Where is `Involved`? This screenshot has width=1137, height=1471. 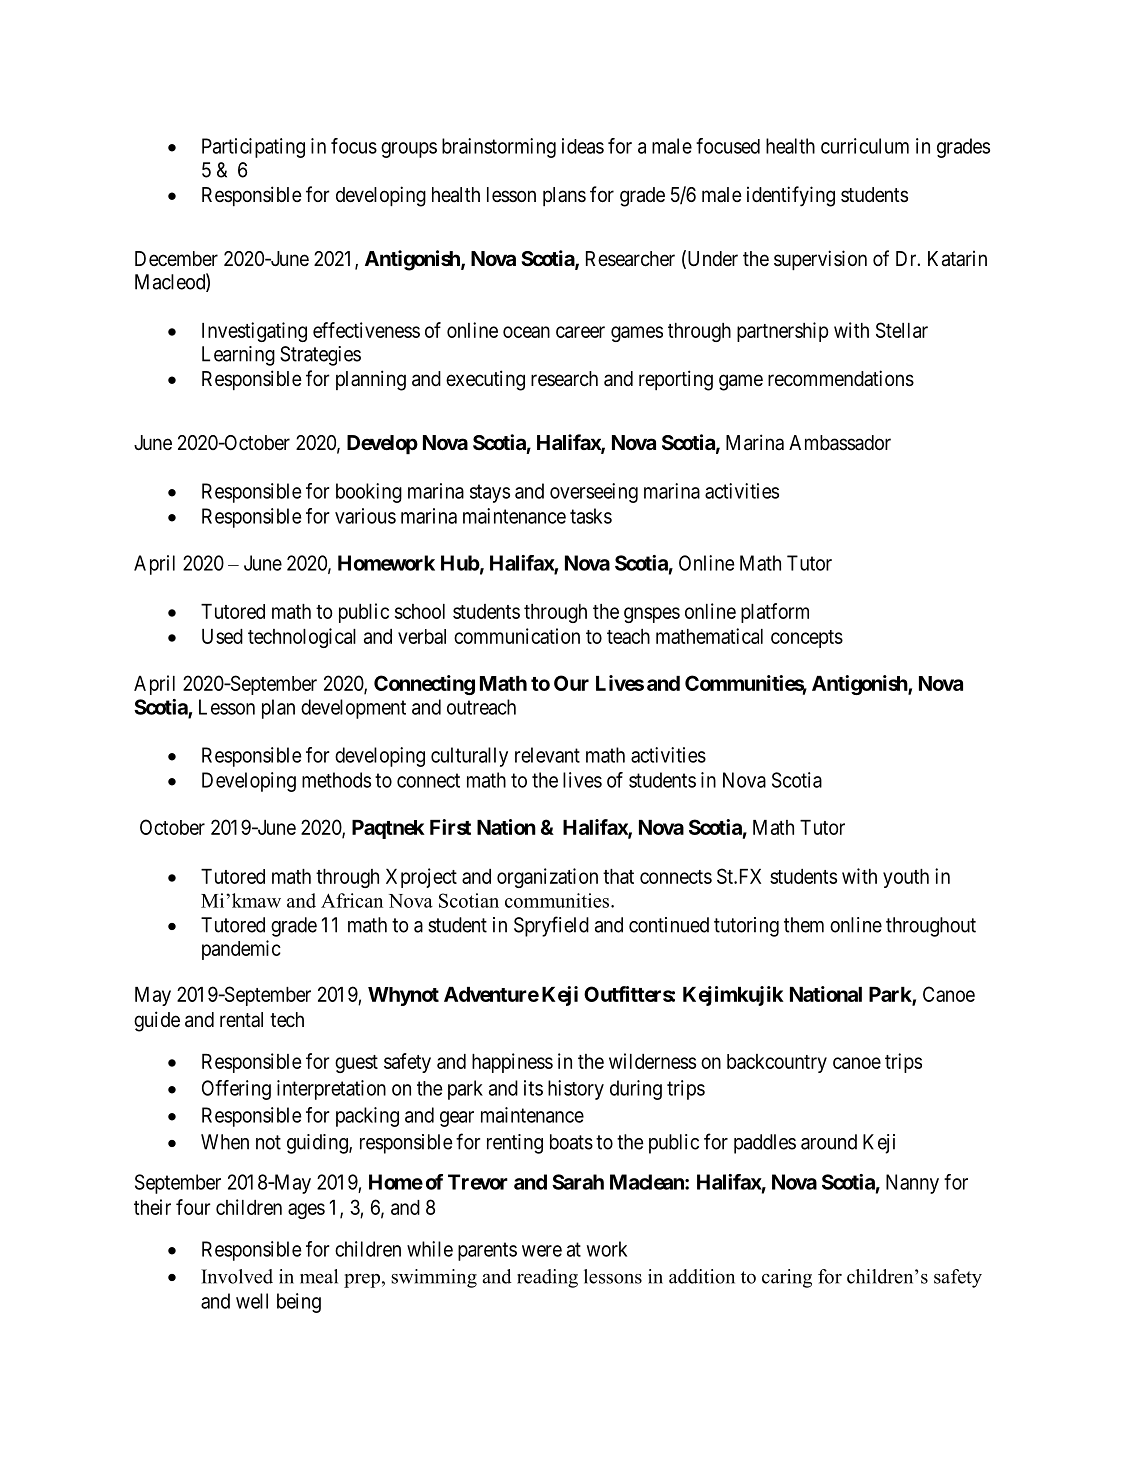 Involved is located at coordinates (237, 1276).
